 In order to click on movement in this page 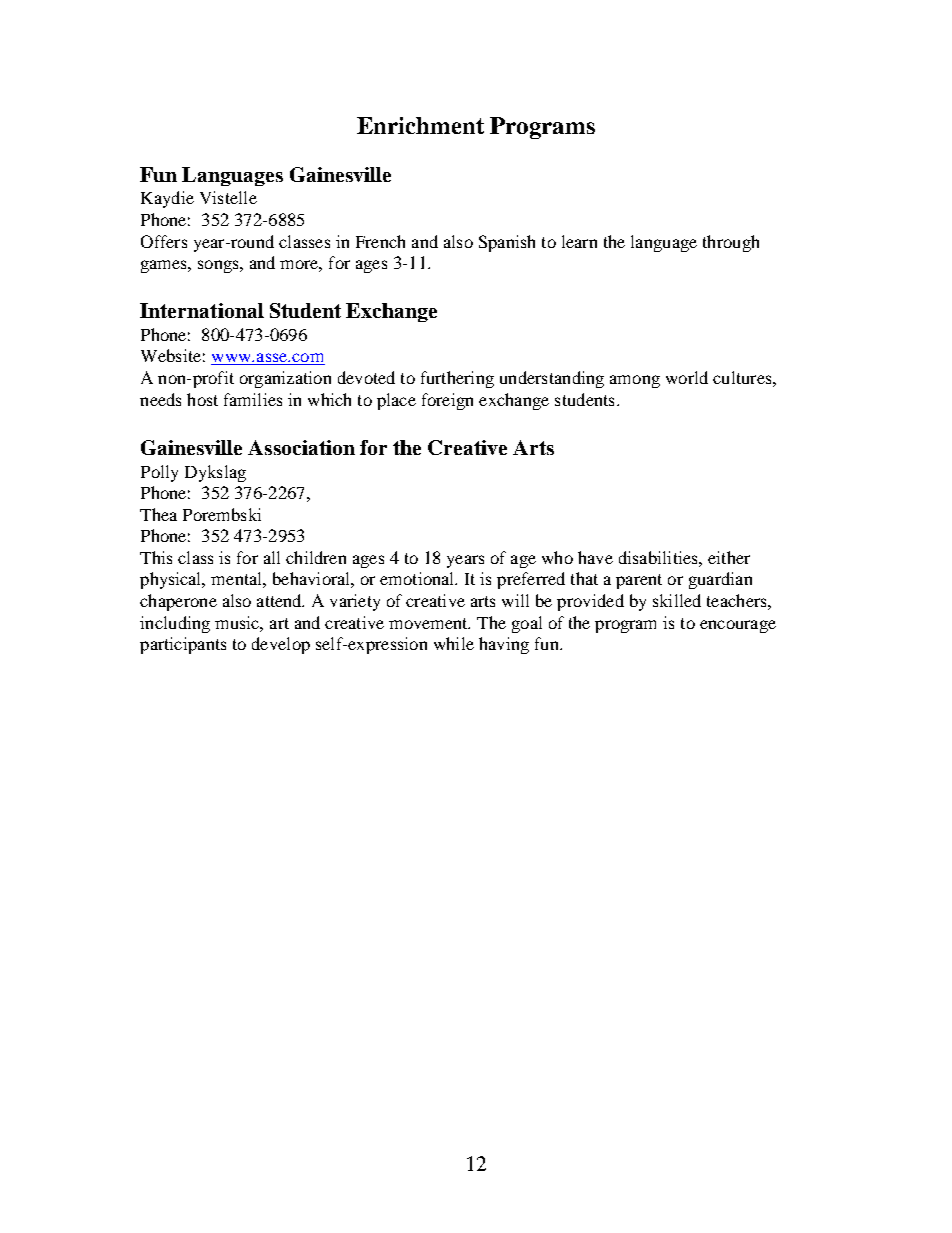, I will do `click(429, 623)`.
